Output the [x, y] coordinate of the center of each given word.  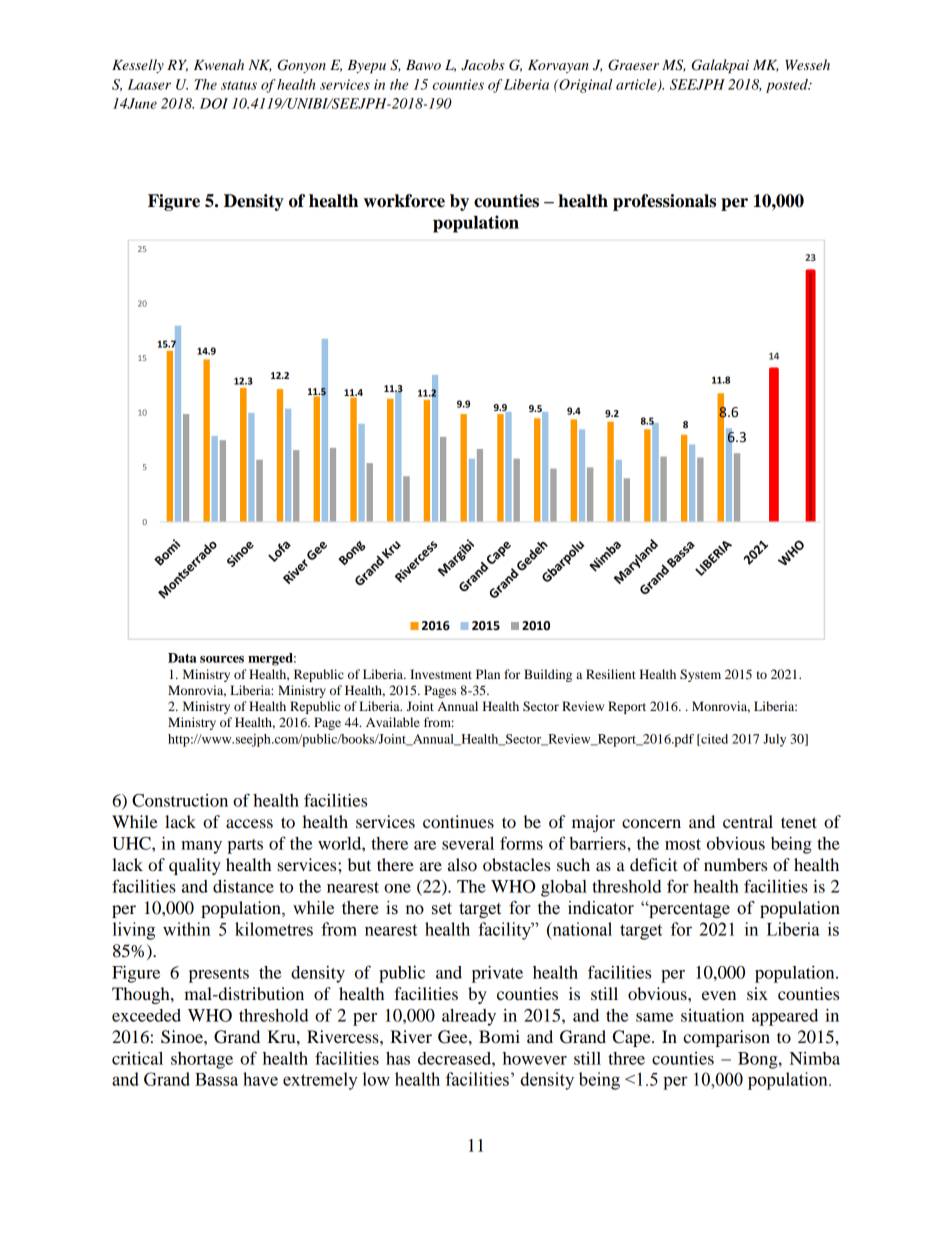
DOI [214, 103]
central [748, 821]
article [637, 85]
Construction [180, 800]
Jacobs [483, 65]
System [700, 675]
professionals [664, 202]
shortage [202, 1060]
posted [788, 86]
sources [222, 659]
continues [458, 821]
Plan [488, 674]
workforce [404, 201]
